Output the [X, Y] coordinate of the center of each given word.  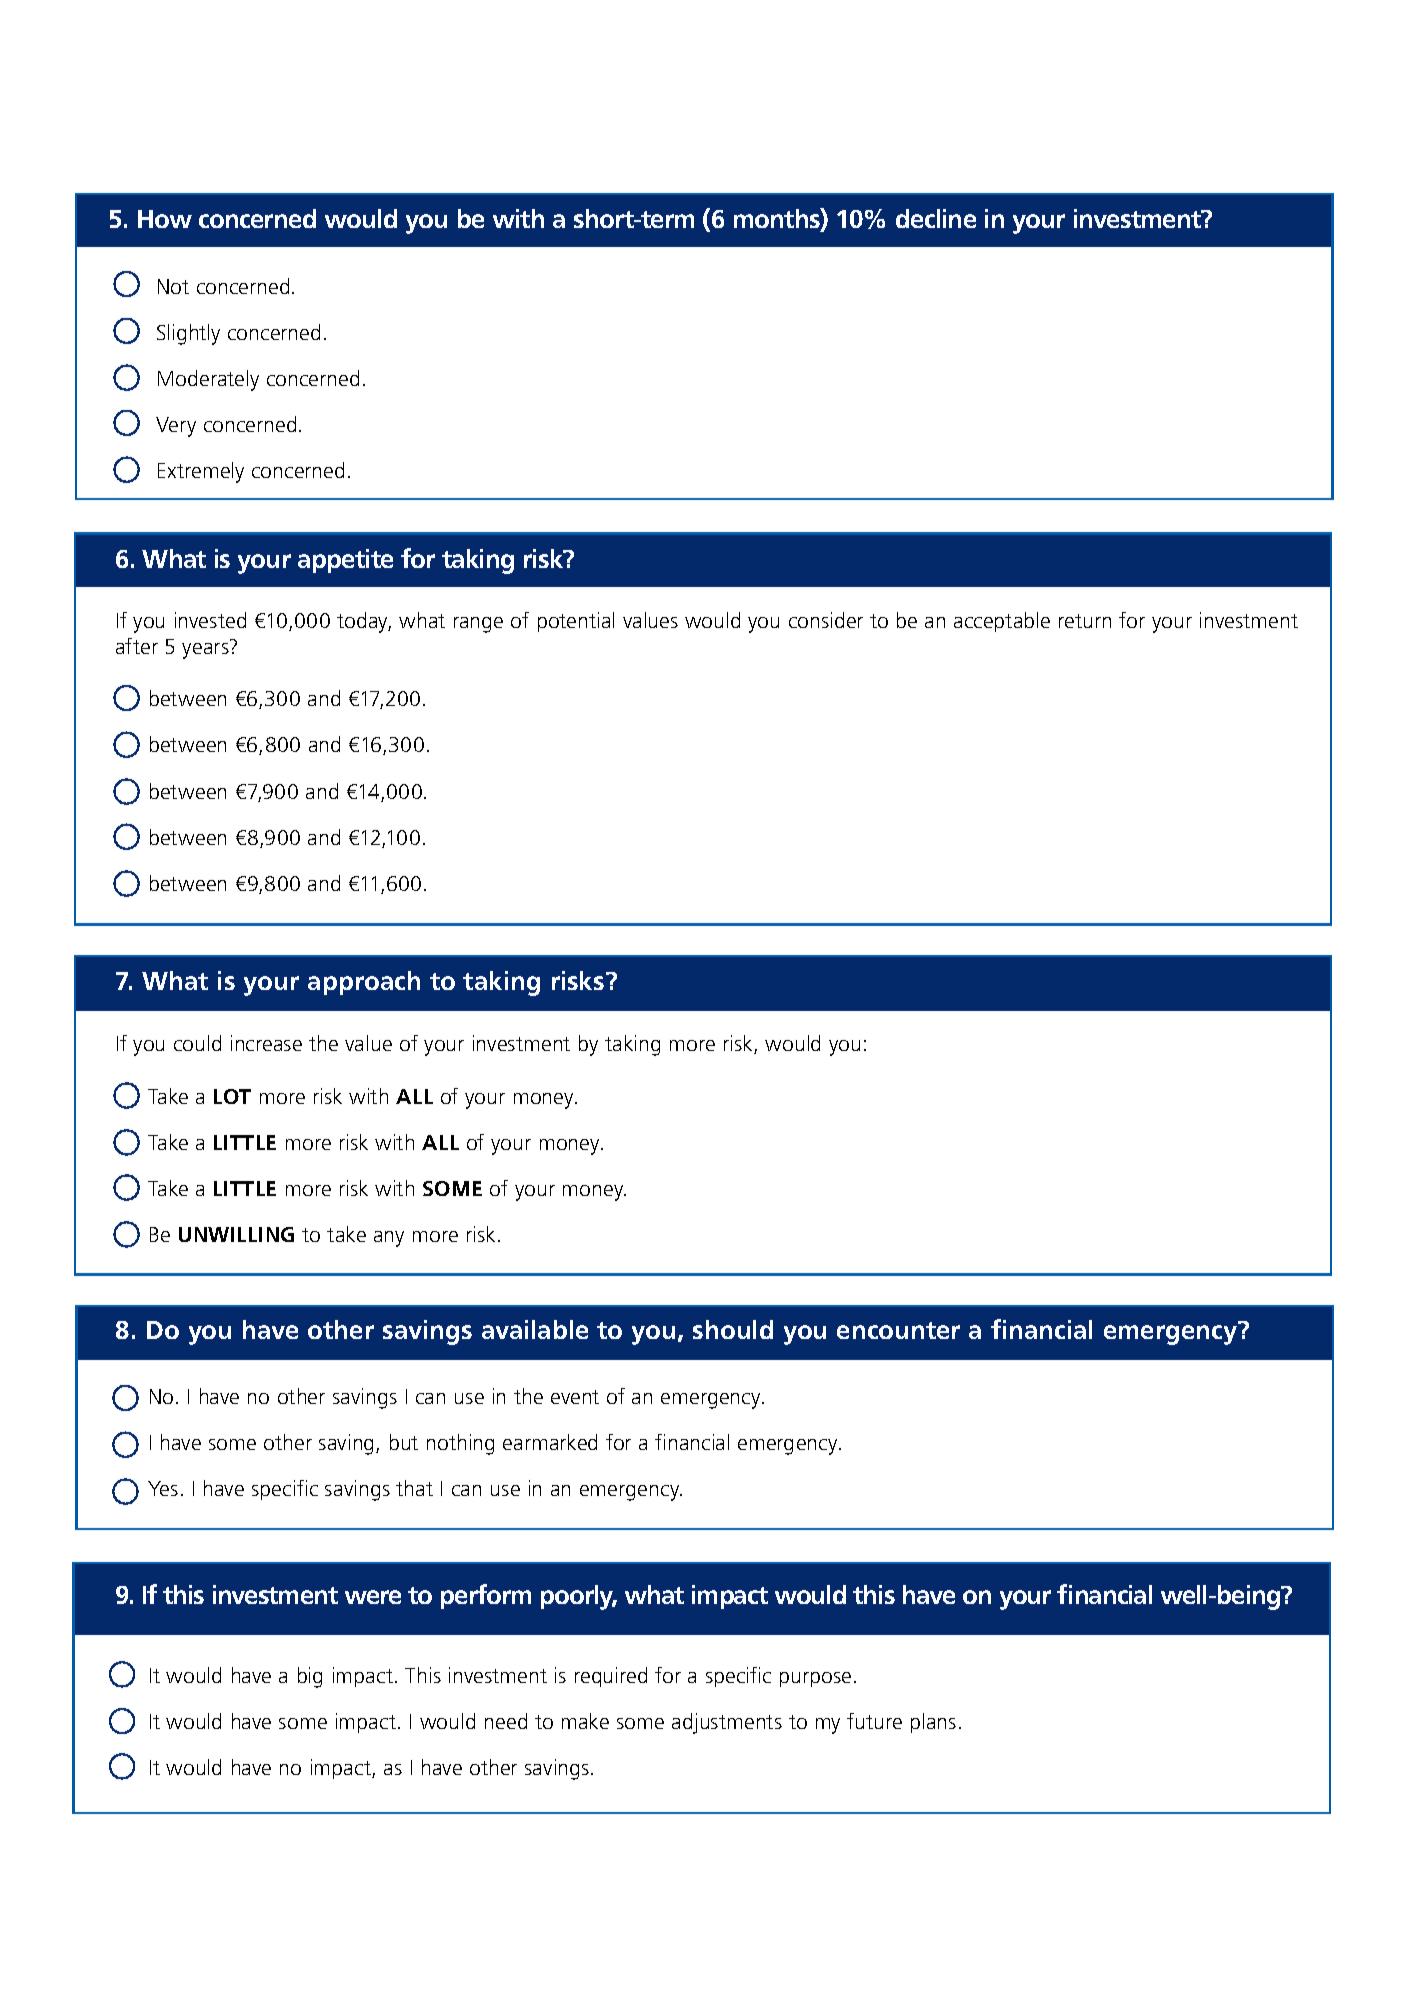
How [165, 219]
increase [266, 1043]
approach [364, 983]
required [611, 1677]
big [310, 1677]
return [1085, 621]
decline [936, 218]
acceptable [1002, 622]
